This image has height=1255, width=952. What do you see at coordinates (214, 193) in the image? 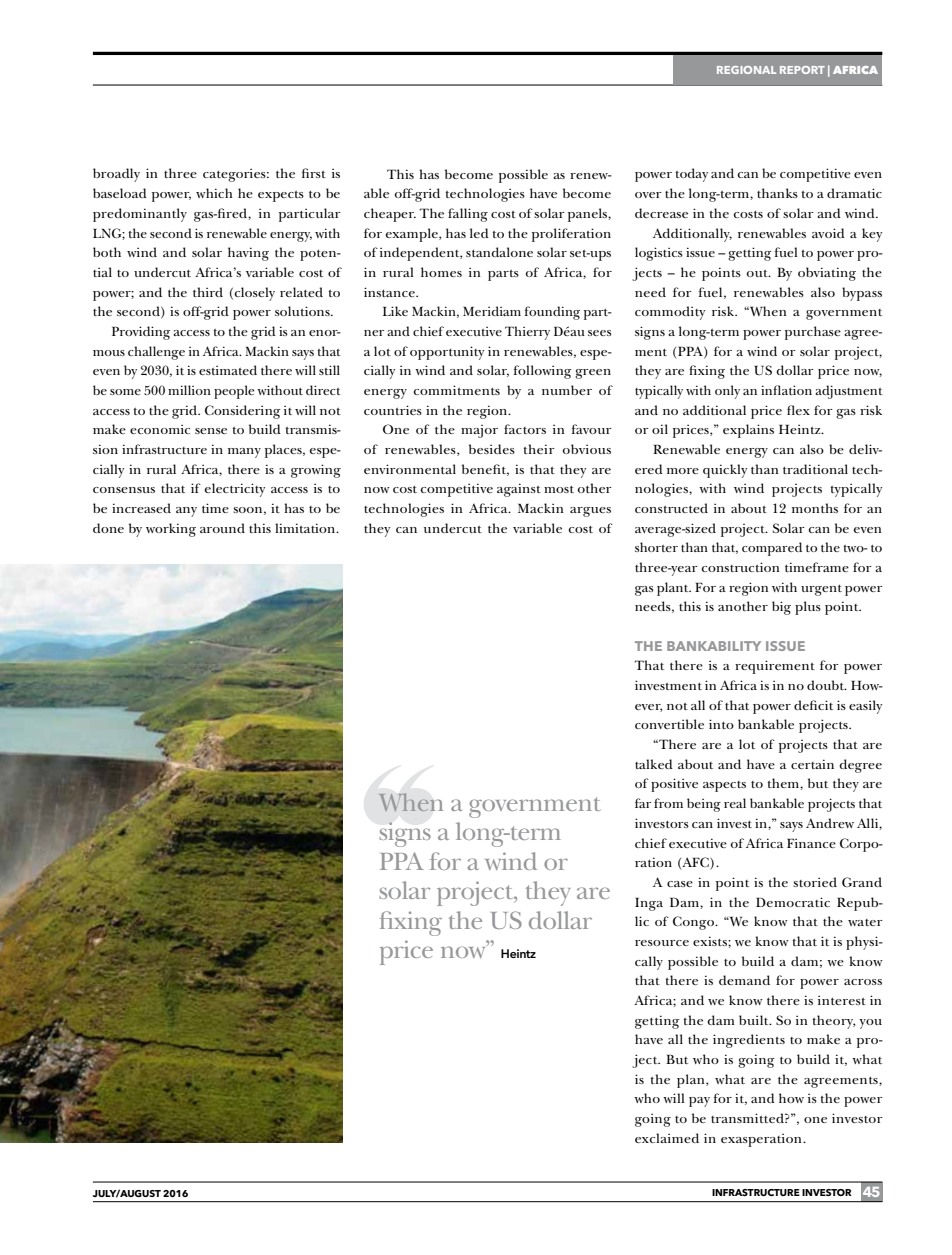
I see `which` at bounding box center [214, 193].
